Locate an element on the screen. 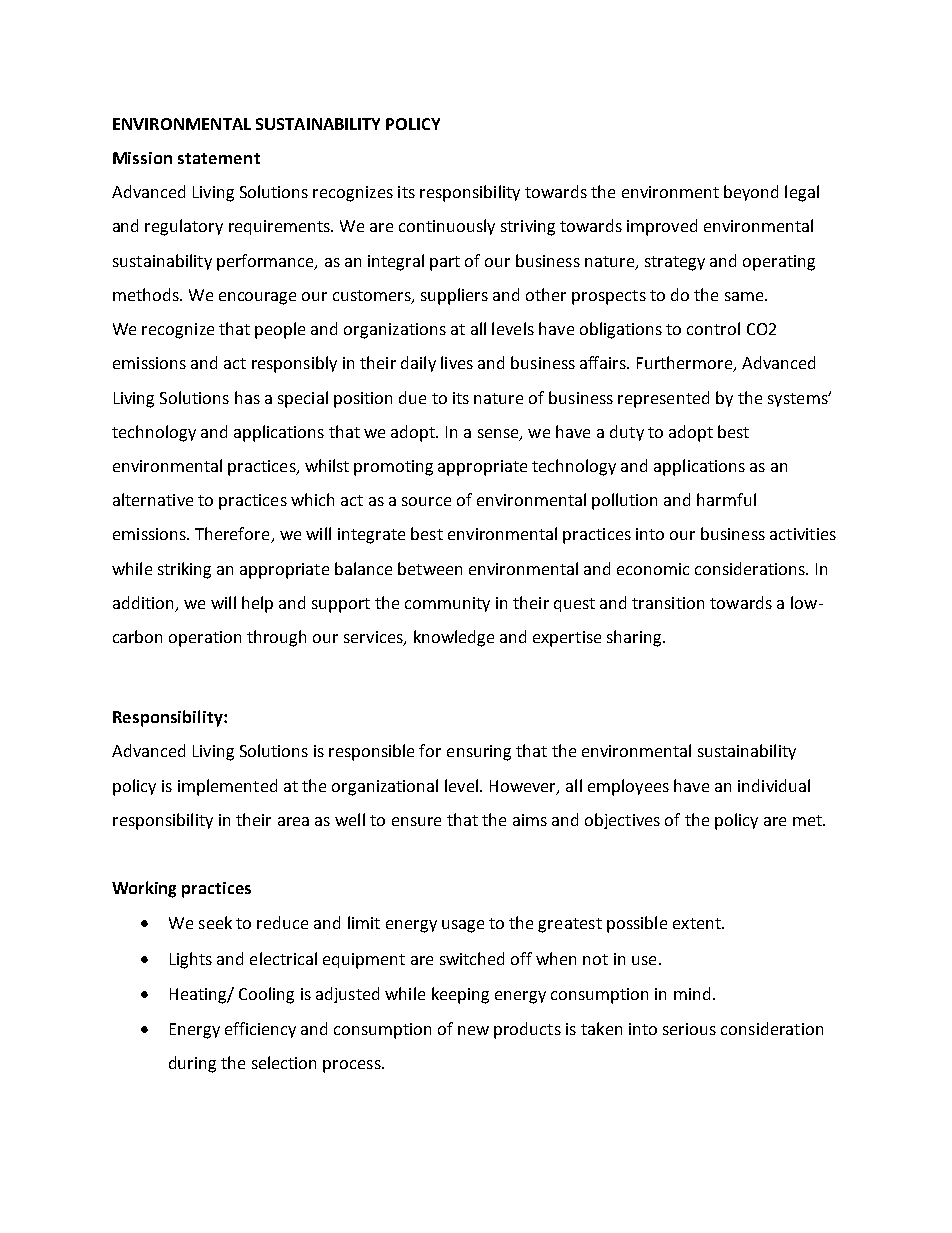 The image size is (952, 1233). new is located at coordinates (473, 1030).
